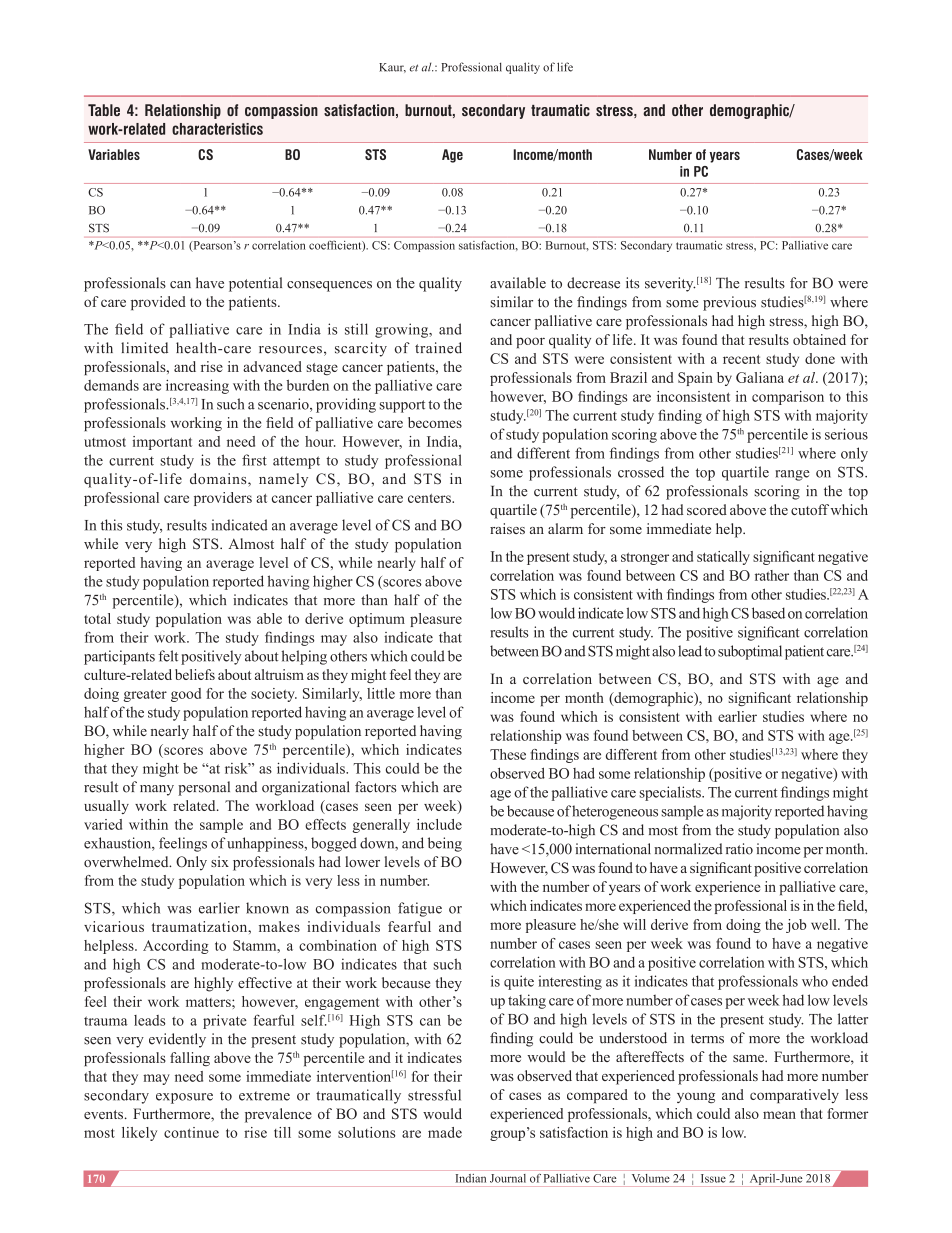 This page has height=1233, width=952. I want to click on centers, so click(430, 498).
